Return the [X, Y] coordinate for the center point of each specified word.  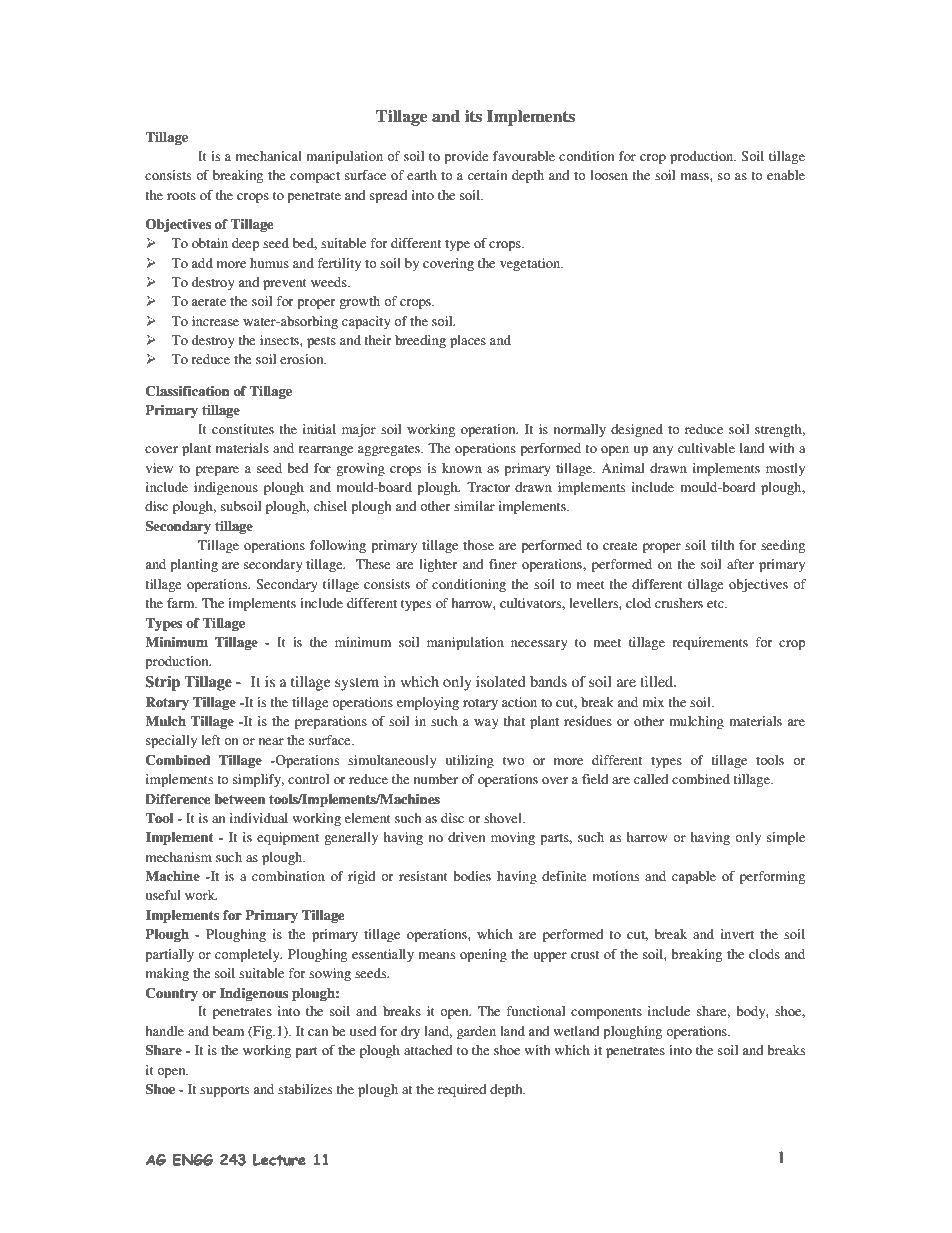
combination [288, 876]
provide [467, 157]
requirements [710, 643]
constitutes [243, 429]
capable [694, 877]
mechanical [269, 156]
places [468, 341]
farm [182, 603]
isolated [501, 681]
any [662, 451]
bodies [472, 876]
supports [224, 1091]
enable [786, 175]
